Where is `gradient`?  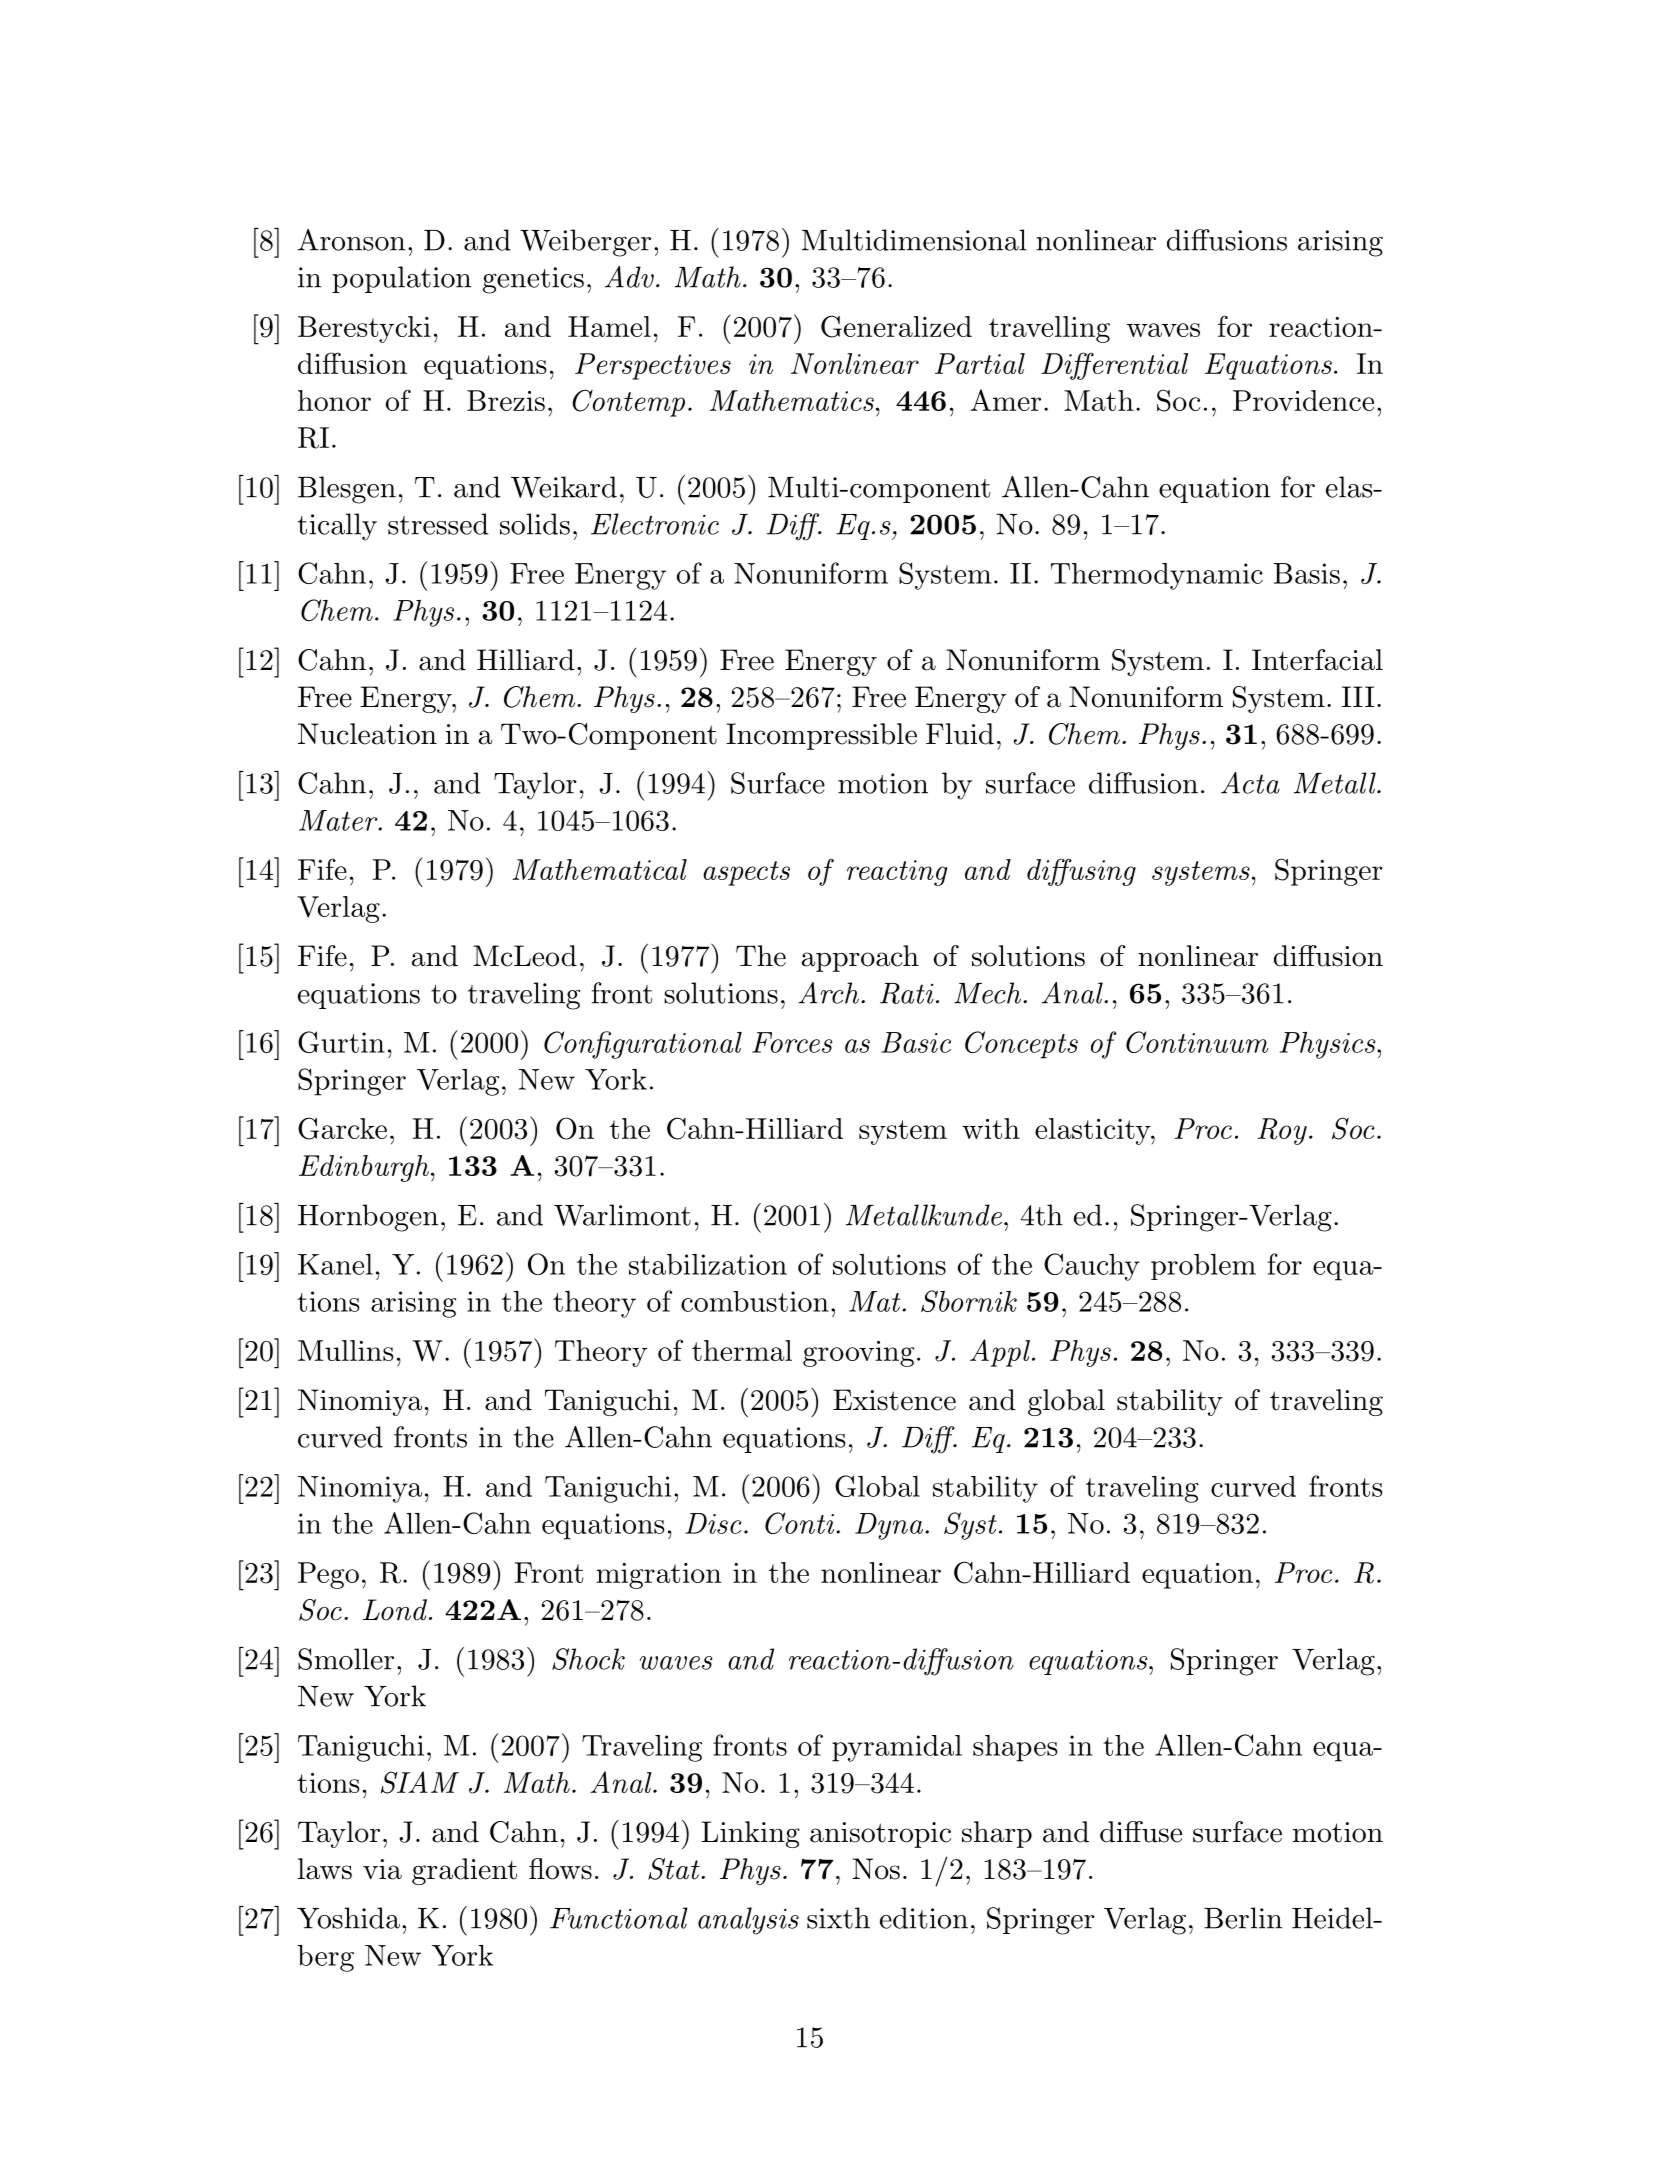 gradient is located at coordinates (464, 1871).
